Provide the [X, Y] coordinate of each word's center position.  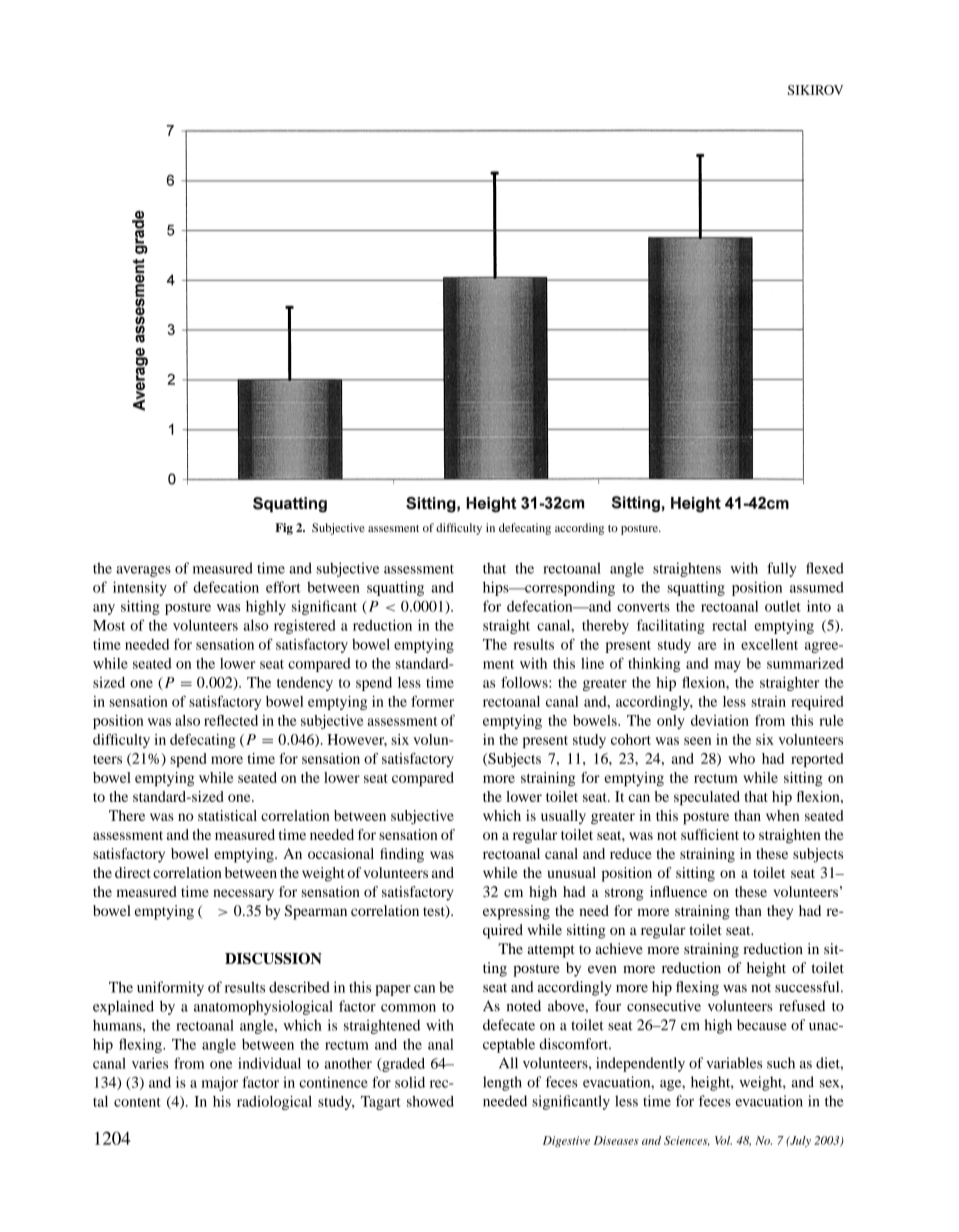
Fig [284, 529]
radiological [274, 1102]
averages [143, 571]
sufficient [710, 834]
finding [402, 855]
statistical [227, 815]
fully [782, 569]
